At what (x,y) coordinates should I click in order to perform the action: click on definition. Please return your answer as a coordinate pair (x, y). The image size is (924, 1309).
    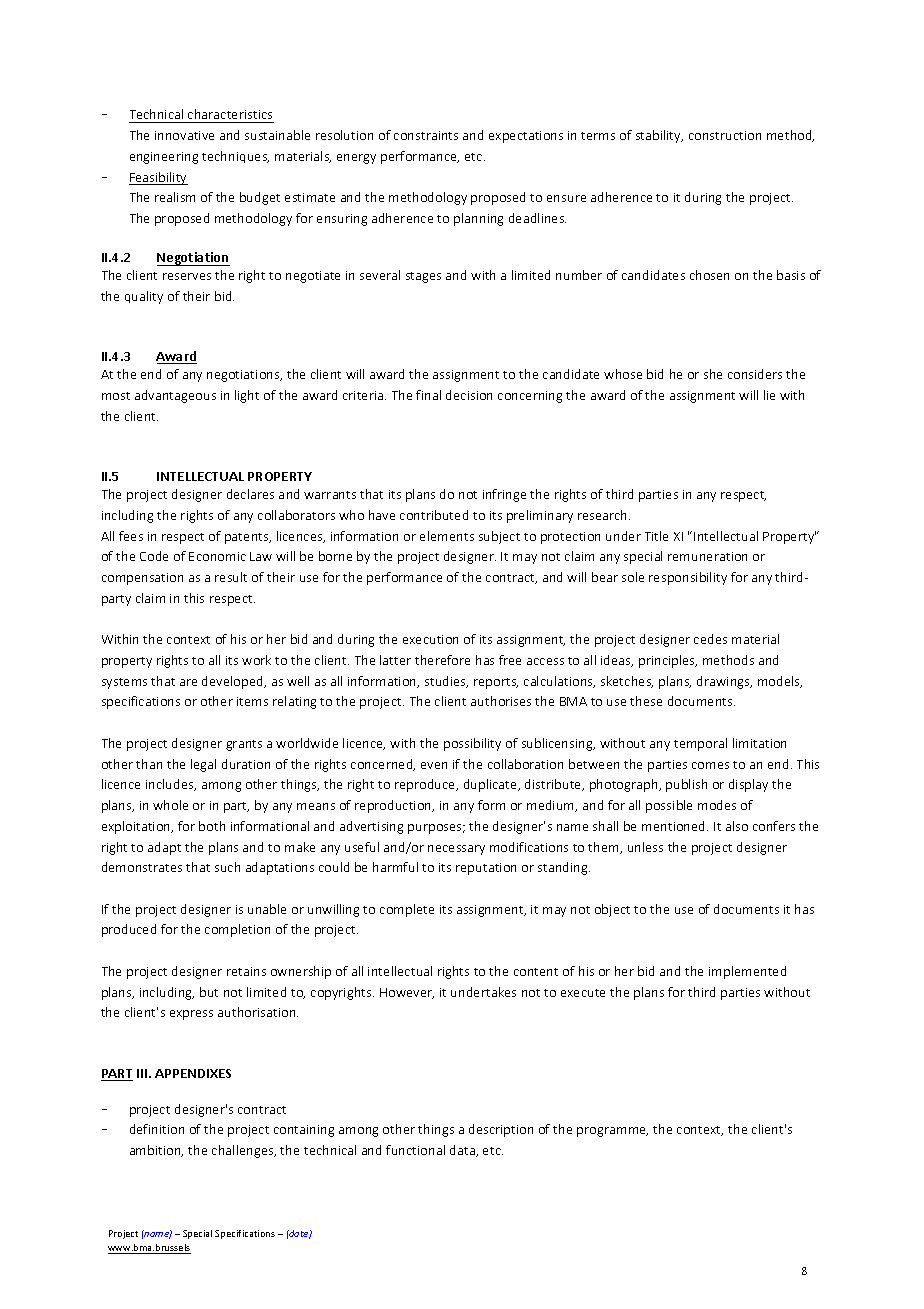
    Looking at the image, I should click on (157, 1129).
